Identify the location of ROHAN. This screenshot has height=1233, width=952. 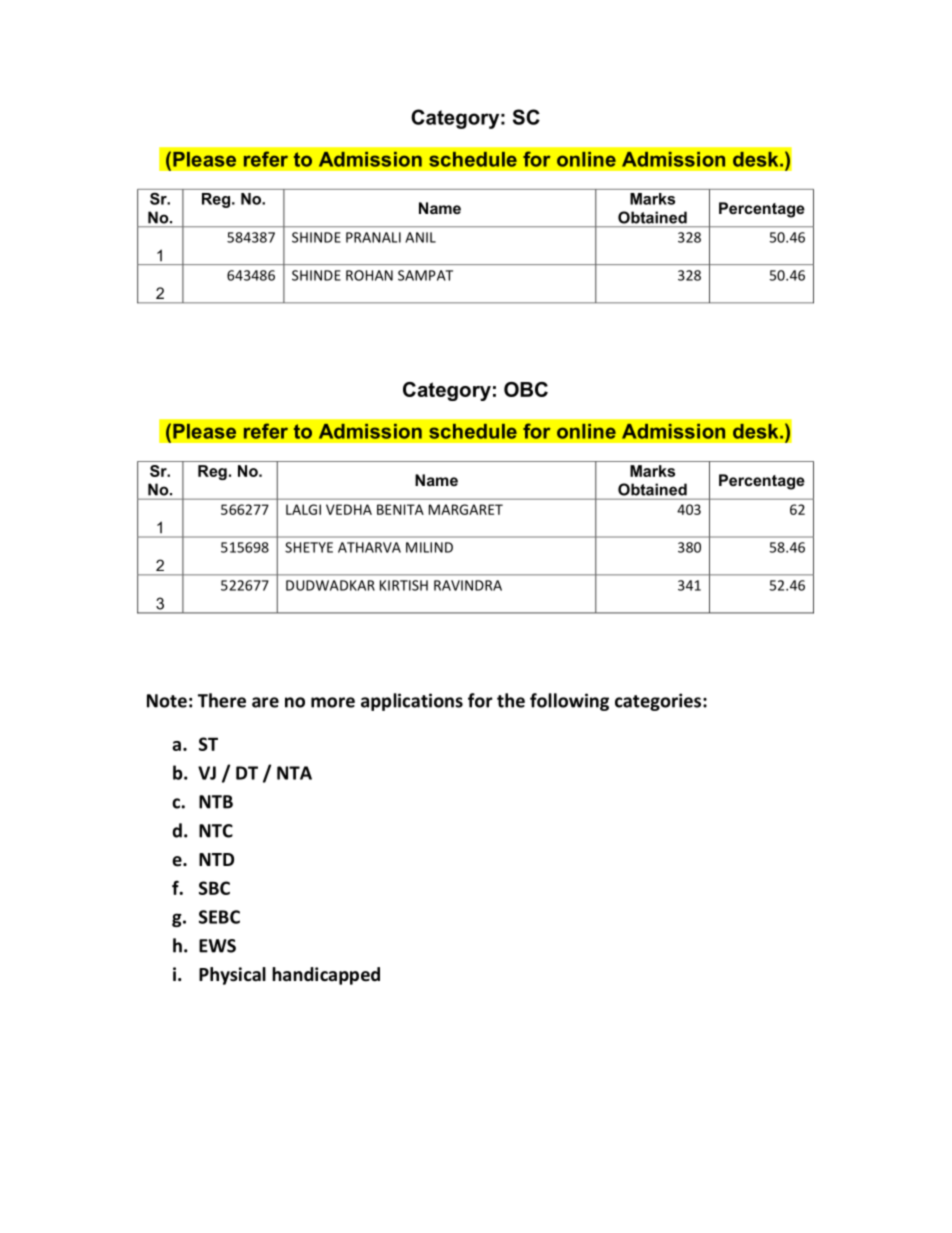
(369, 275).
